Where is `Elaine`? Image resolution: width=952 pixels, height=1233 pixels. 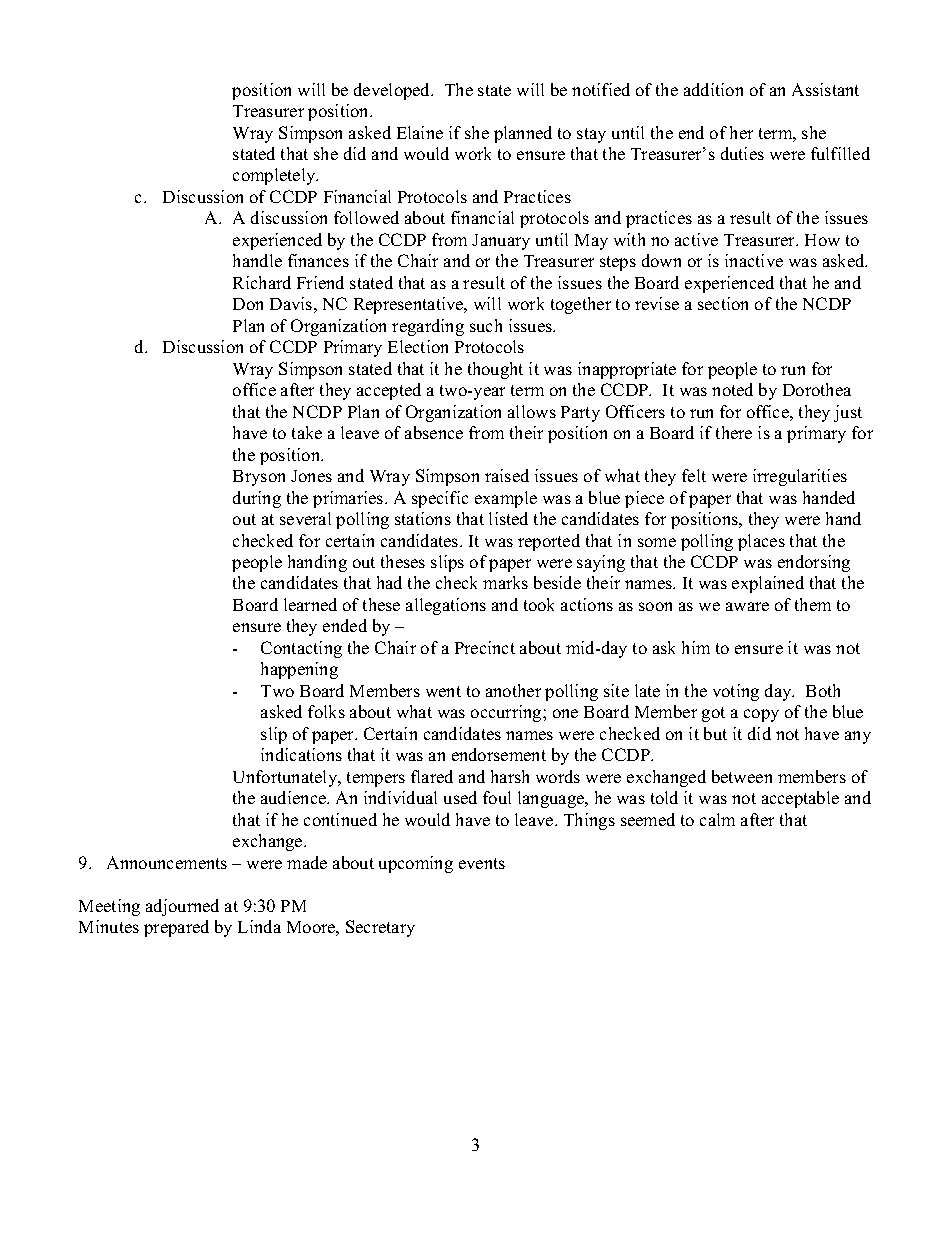
Elaine is located at coordinates (420, 132).
